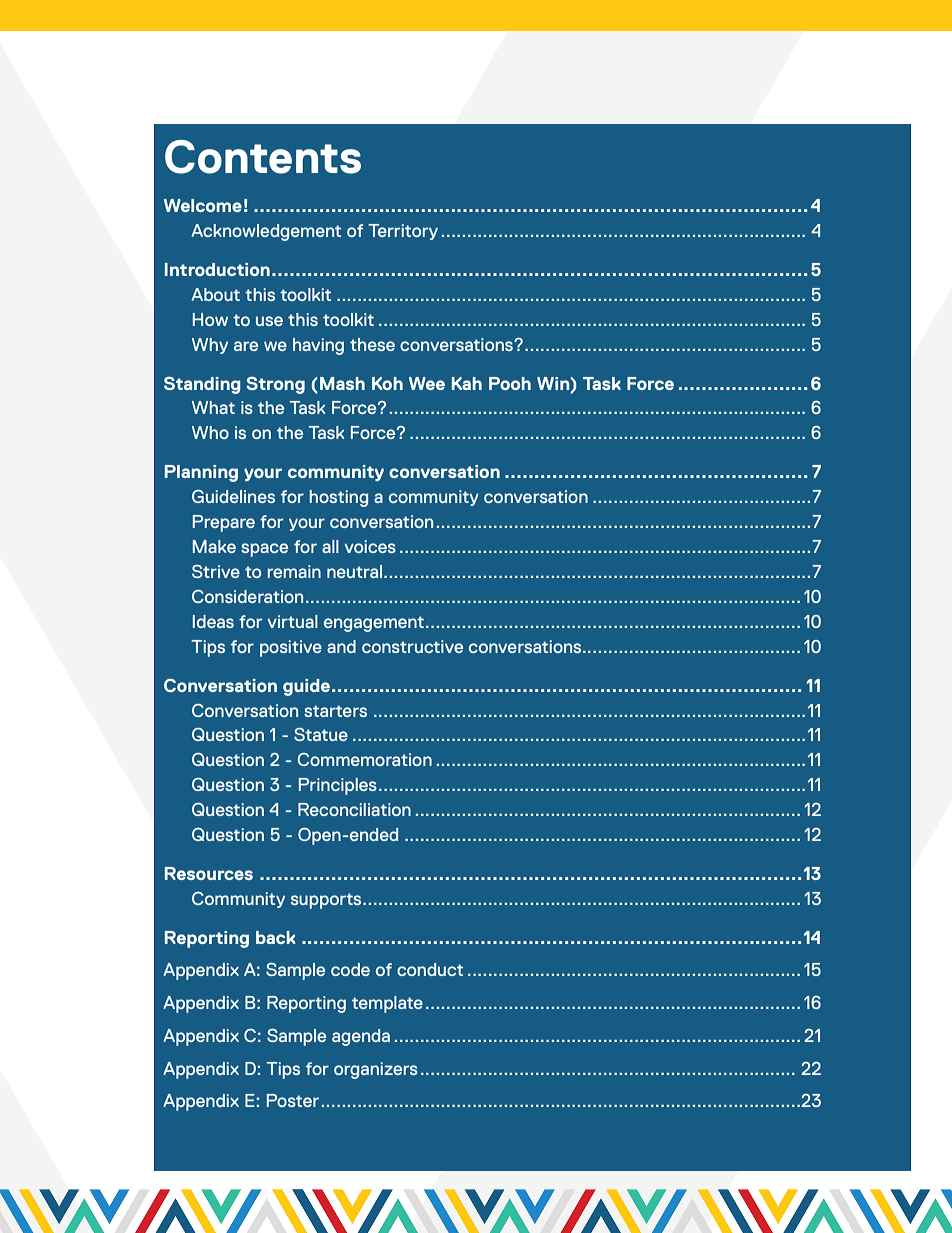 Image resolution: width=952 pixels, height=1233 pixels. What do you see at coordinates (216, 571) in the screenshot?
I see `Strive` at bounding box center [216, 571].
